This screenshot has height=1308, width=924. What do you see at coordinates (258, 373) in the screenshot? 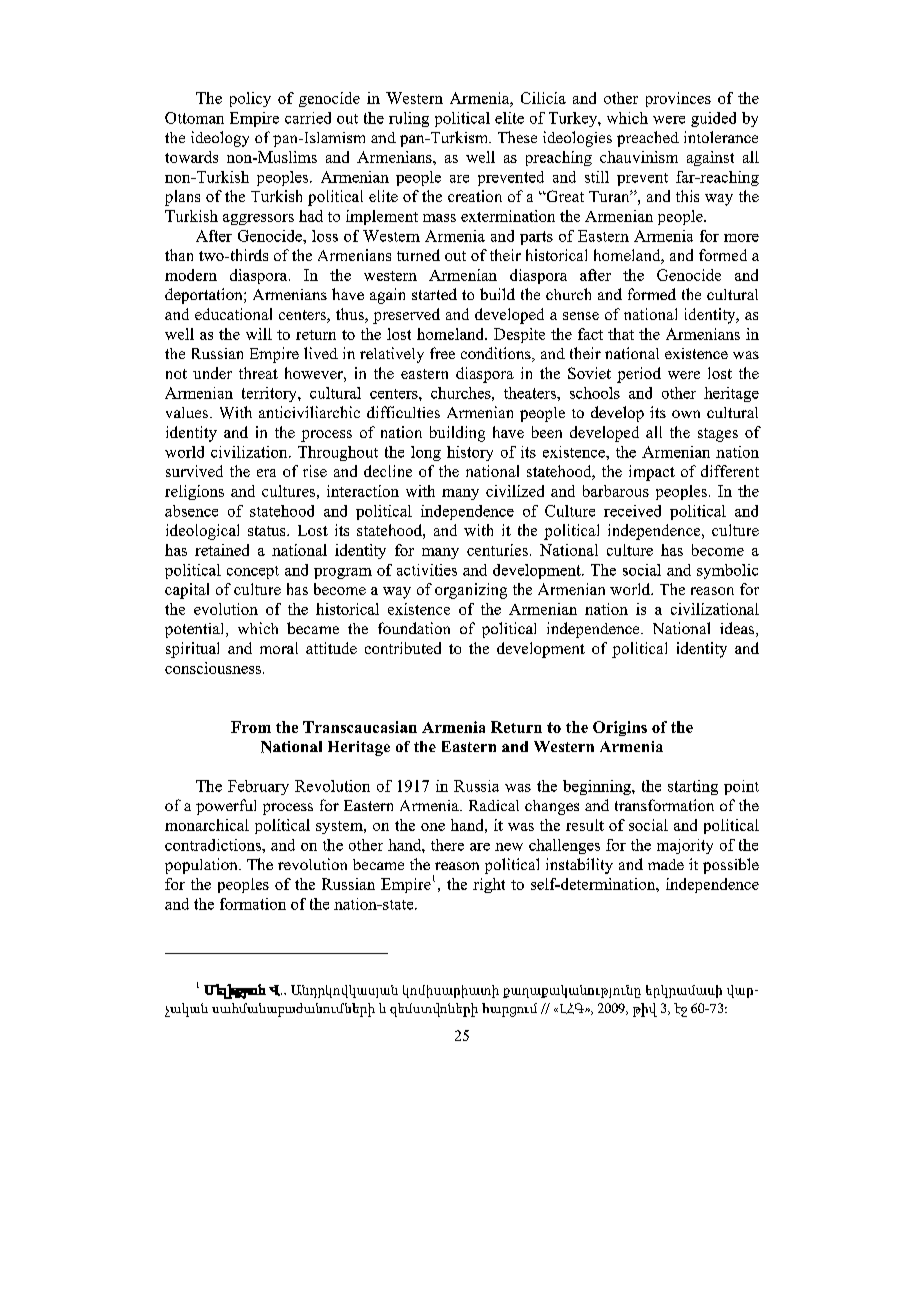
I see `threat` at bounding box center [258, 373].
